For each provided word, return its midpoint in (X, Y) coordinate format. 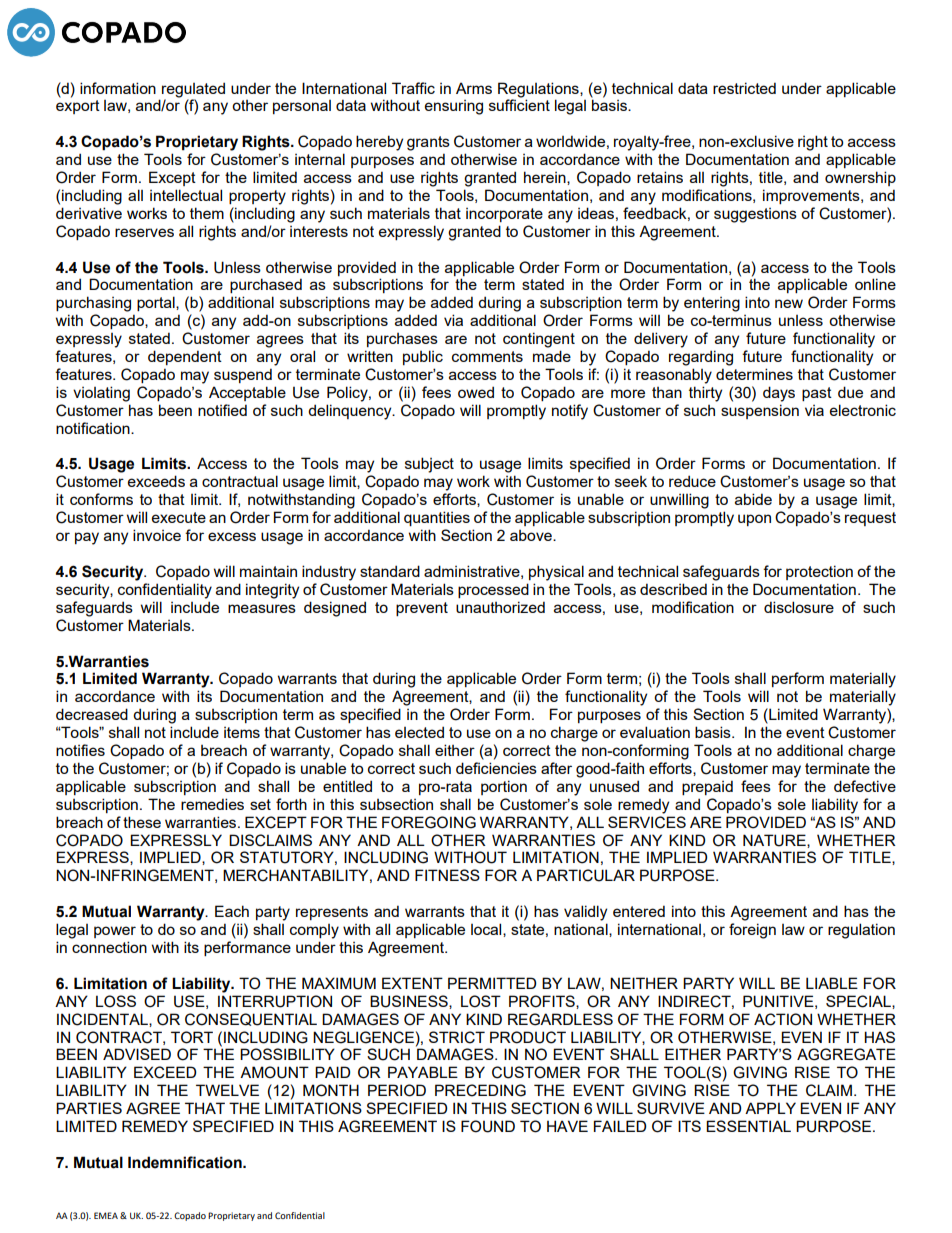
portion (504, 787)
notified (222, 410)
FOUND (488, 1126)
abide (753, 499)
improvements (812, 196)
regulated (193, 90)
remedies (212, 804)
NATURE (775, 841)
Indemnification (186, 1162)
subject (429, 465)
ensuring (454, 107)
